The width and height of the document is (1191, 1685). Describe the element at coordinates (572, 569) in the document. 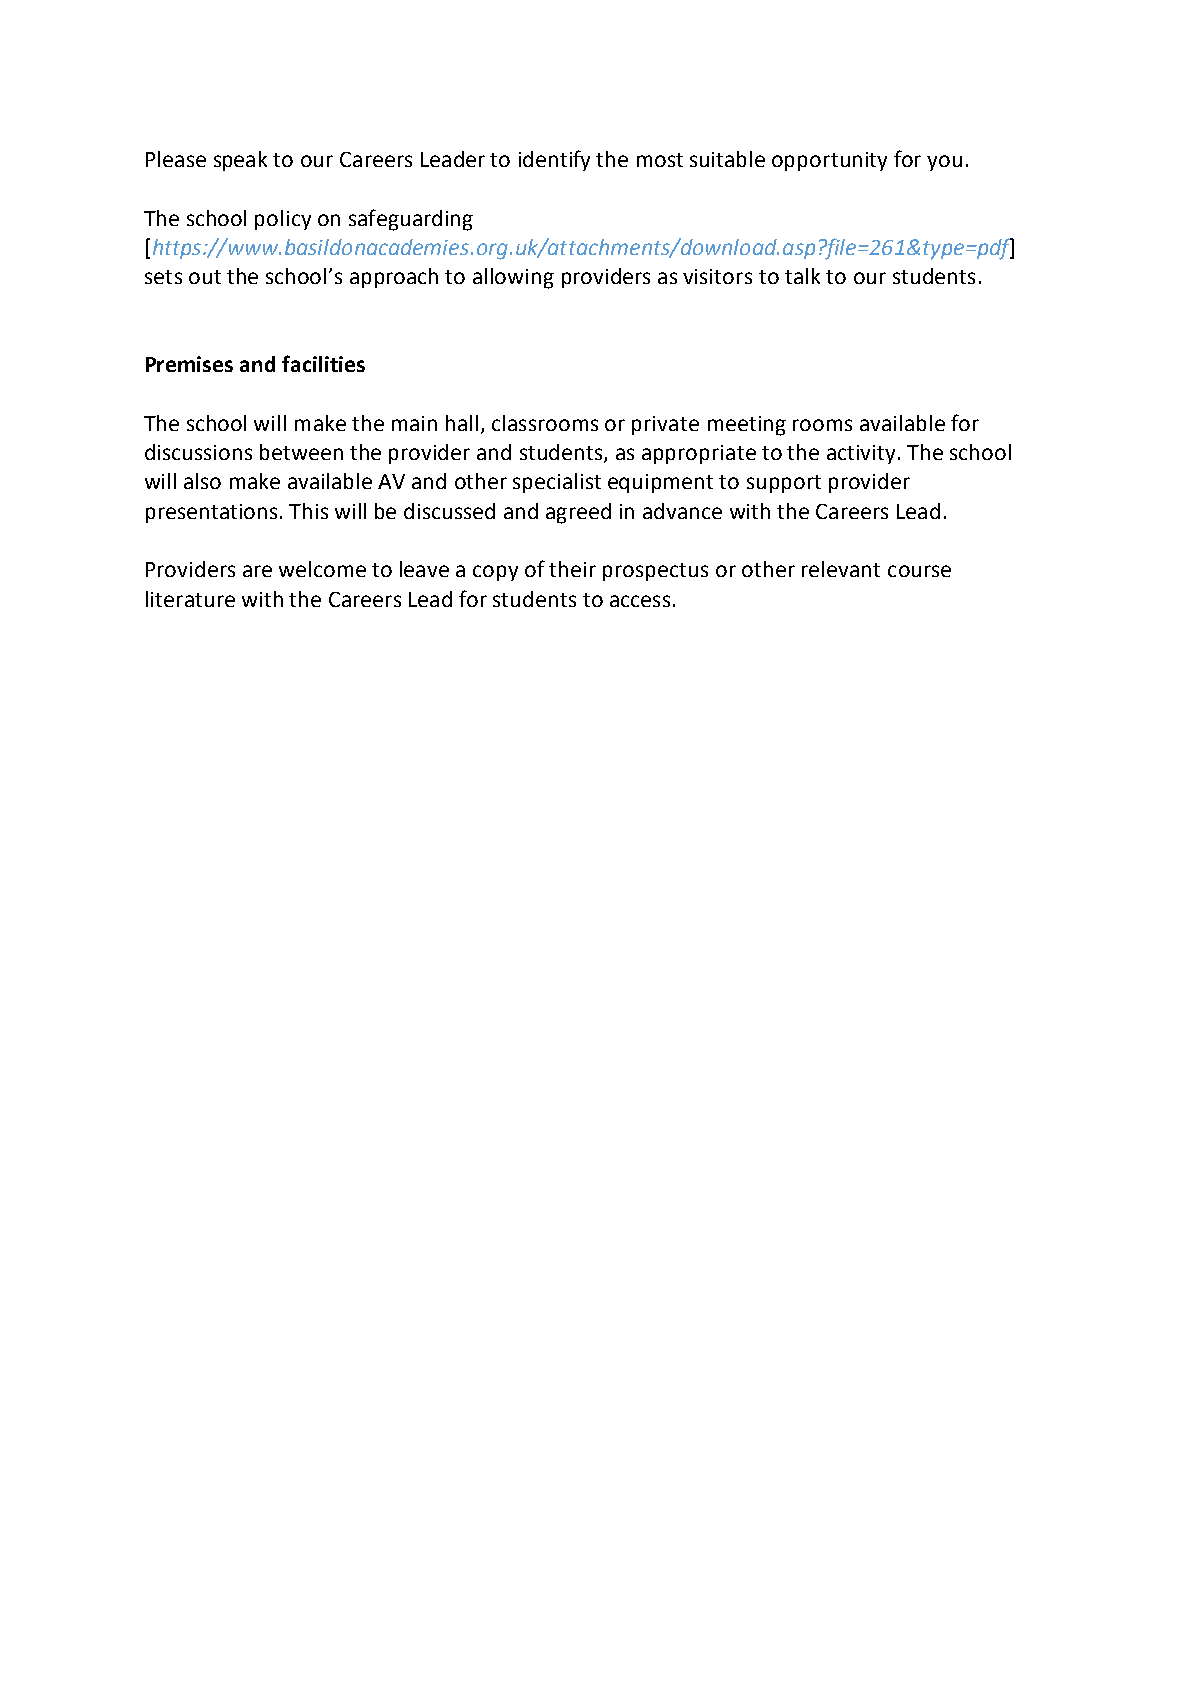

I see `their` at that location.
